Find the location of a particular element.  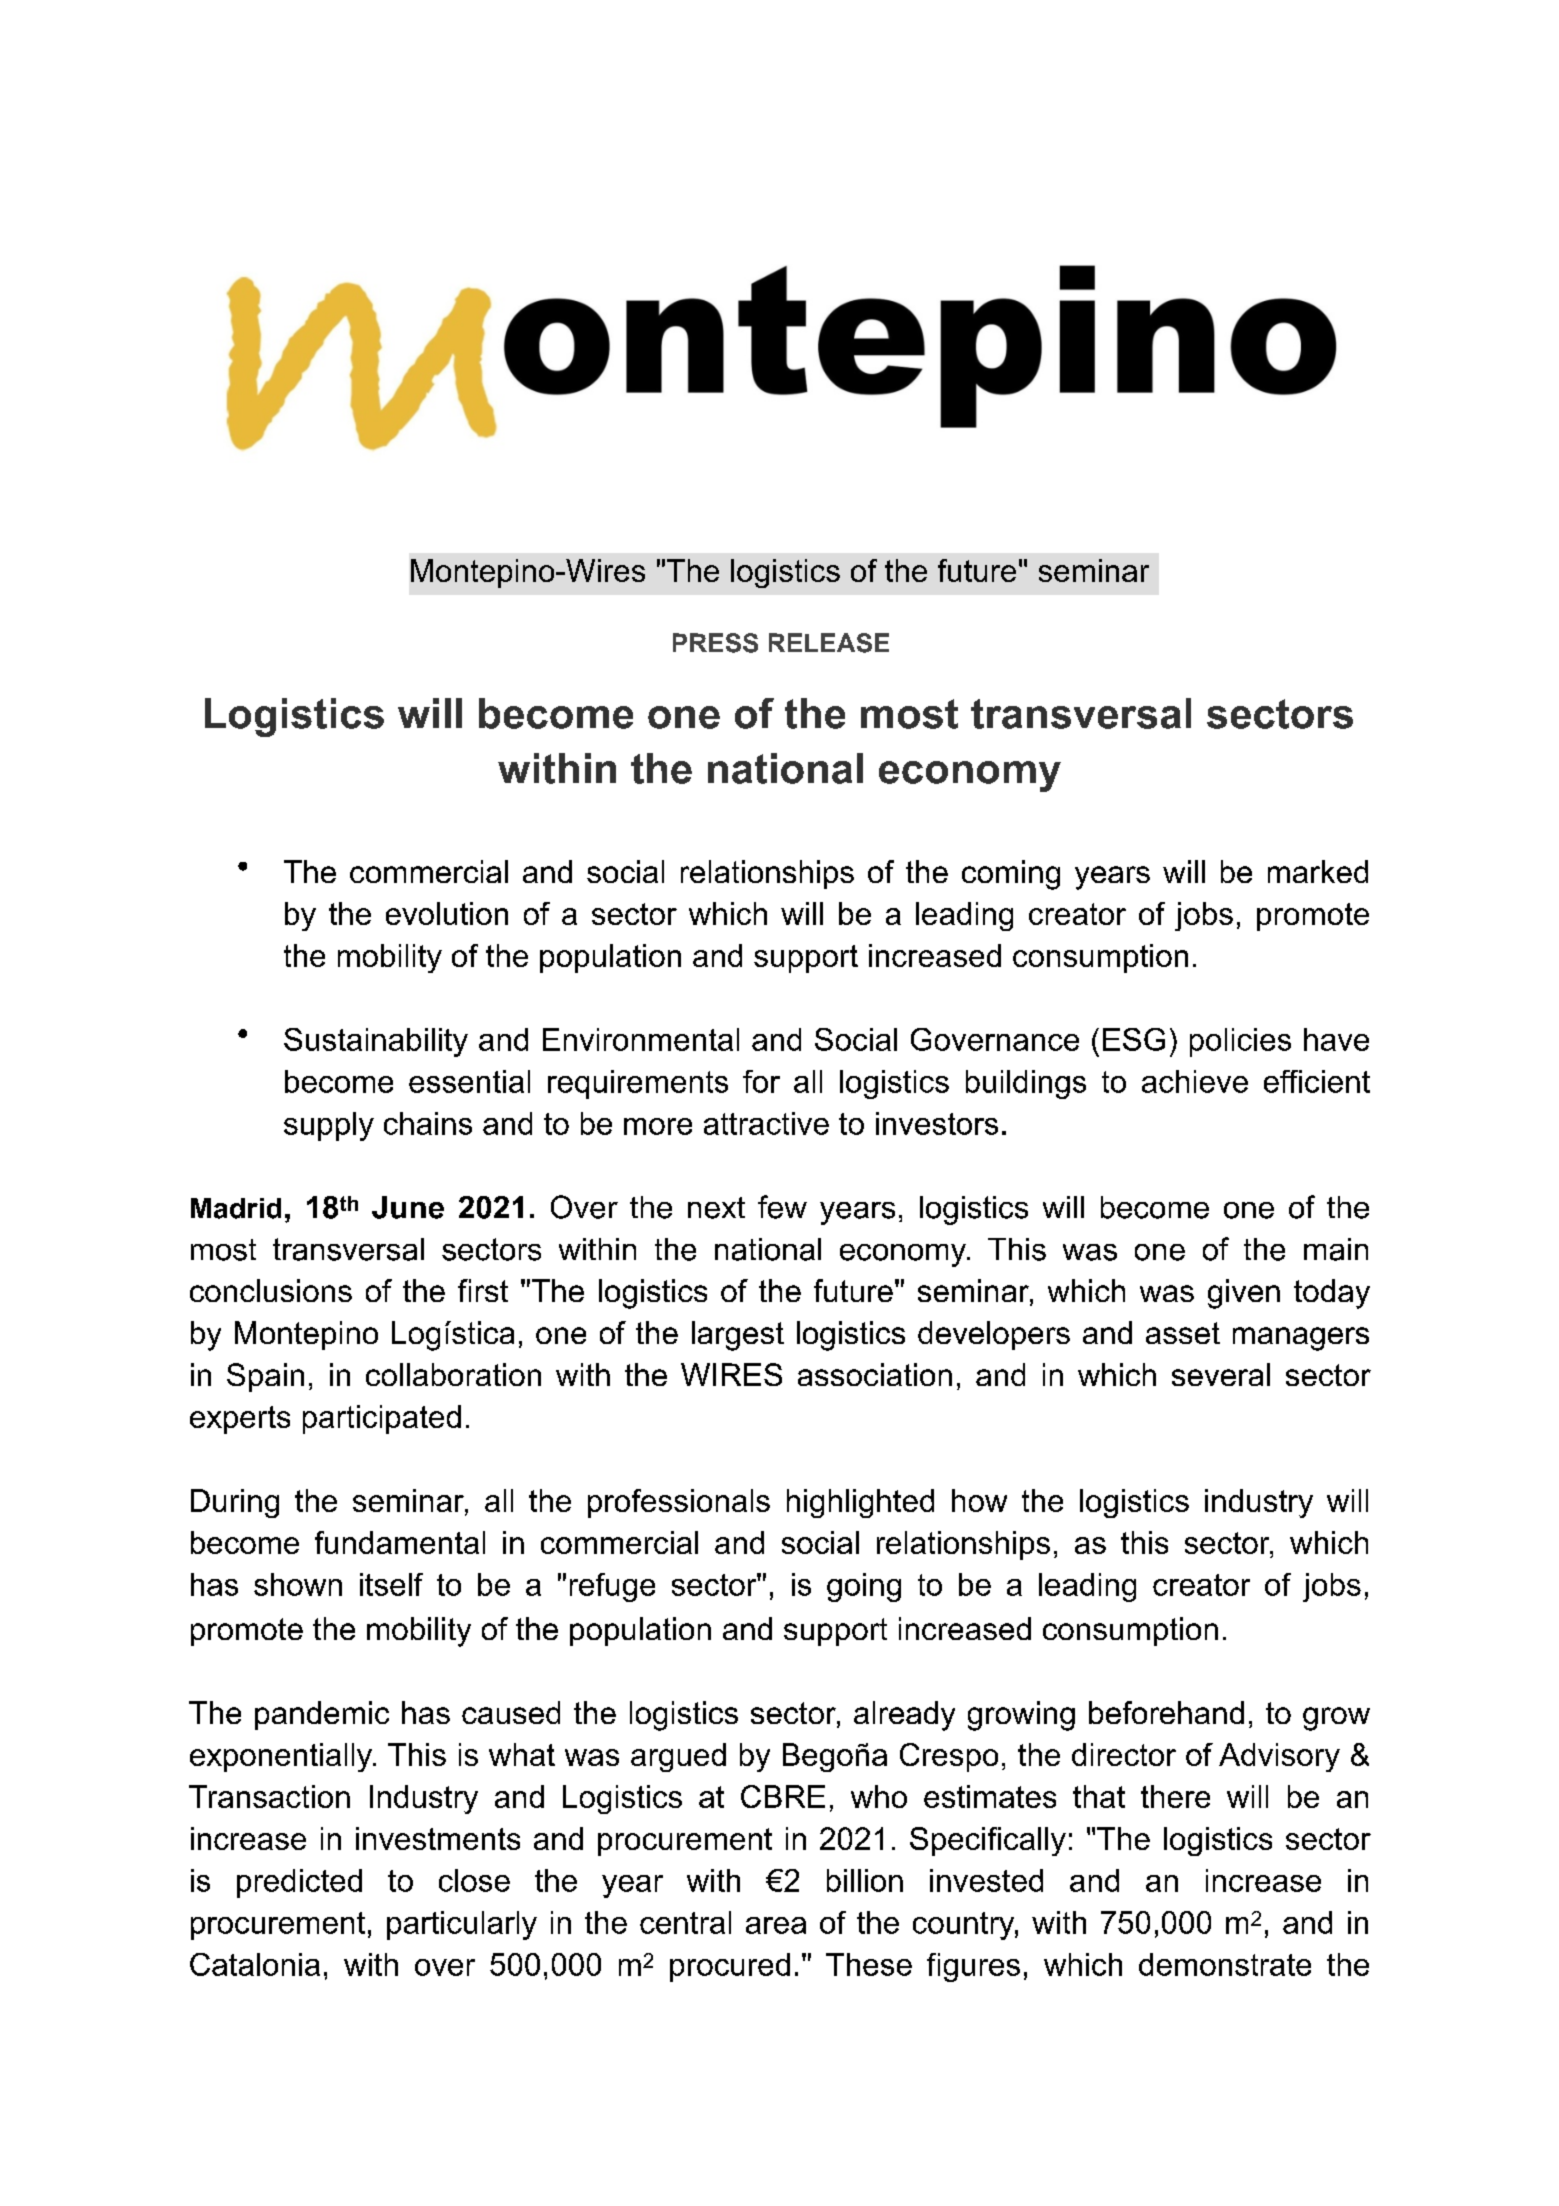

marked is located at coordinates (1318, 871).
